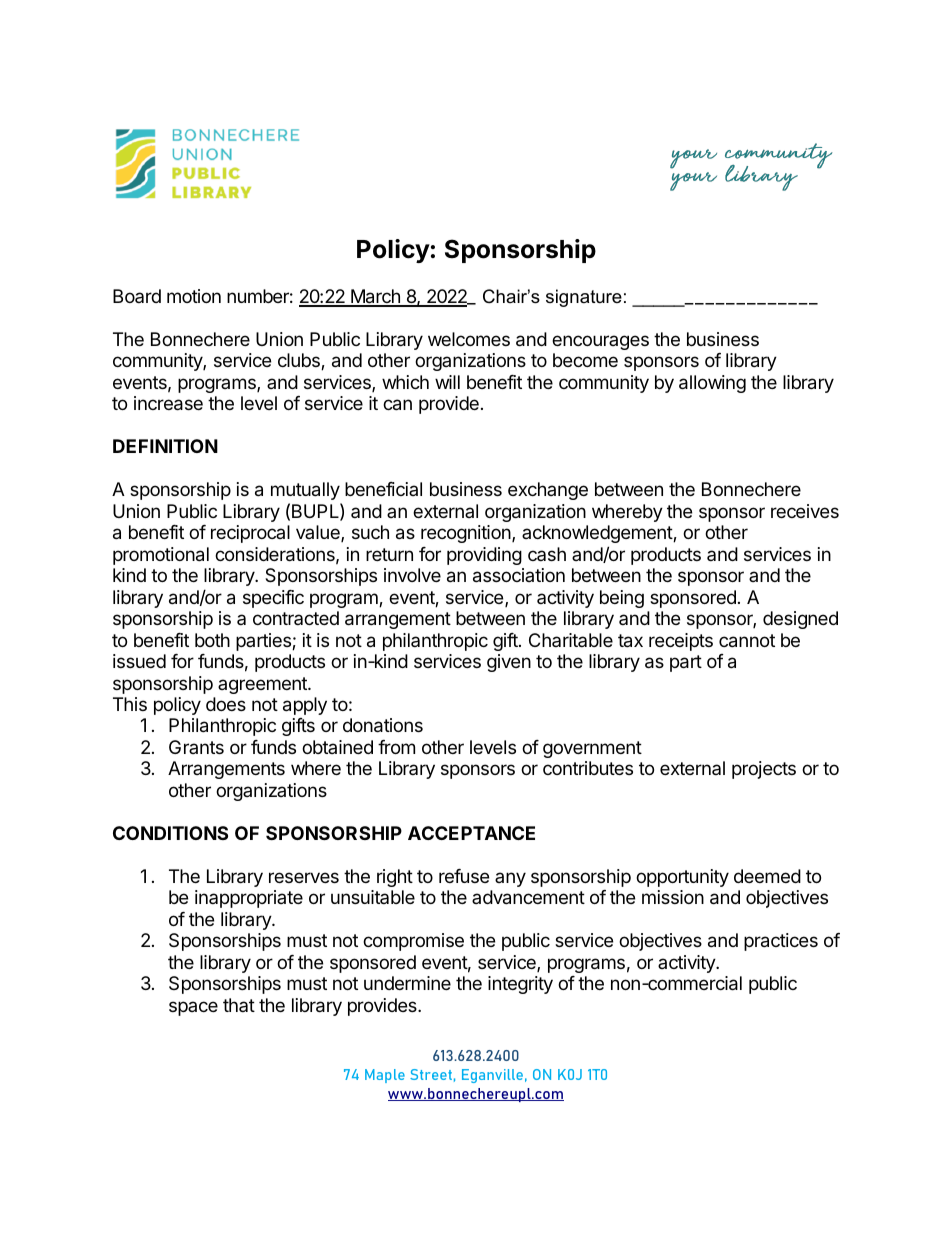 The width and height of the screenshot is (952, 1233). Describe the element at coordinates (196, 747) in the screenshot. I see `Grants` at that location.
